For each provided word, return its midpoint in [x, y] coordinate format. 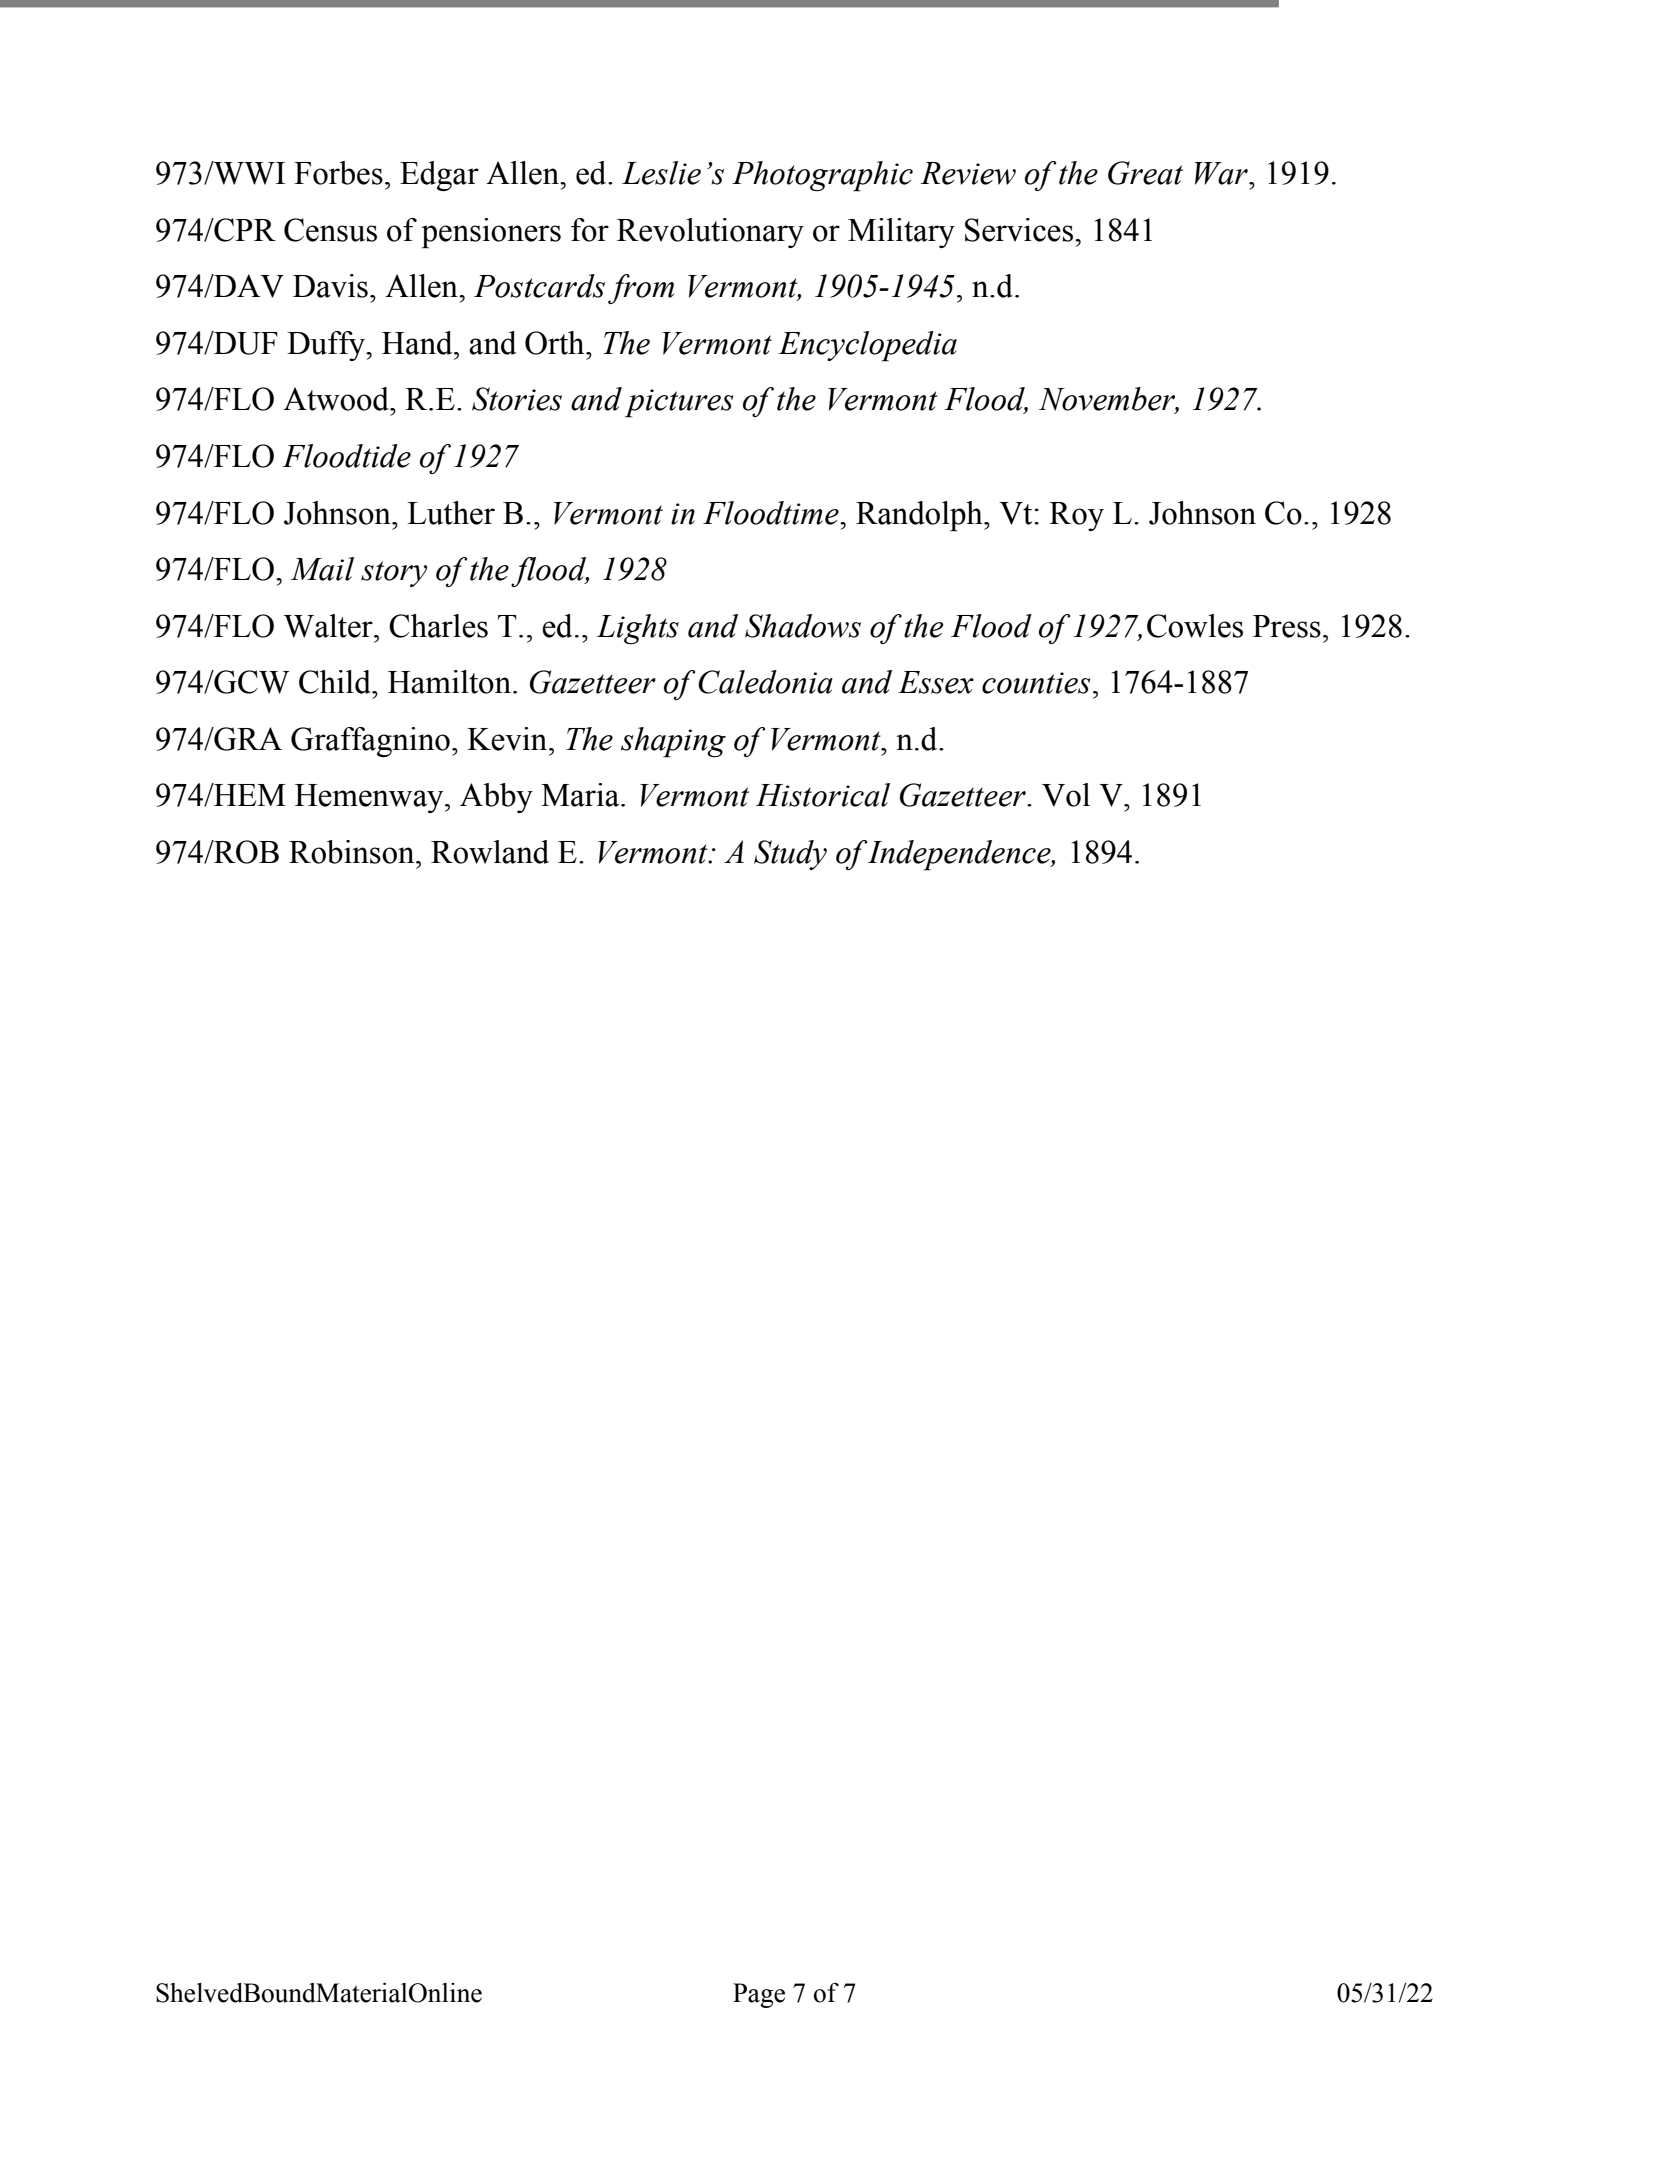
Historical [823, 795]
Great [1145, 173]
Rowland [490, 852]
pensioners [491, 233]
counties [1036, 683]
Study [790, 855]
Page [759, 1995]
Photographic [822, 176]
